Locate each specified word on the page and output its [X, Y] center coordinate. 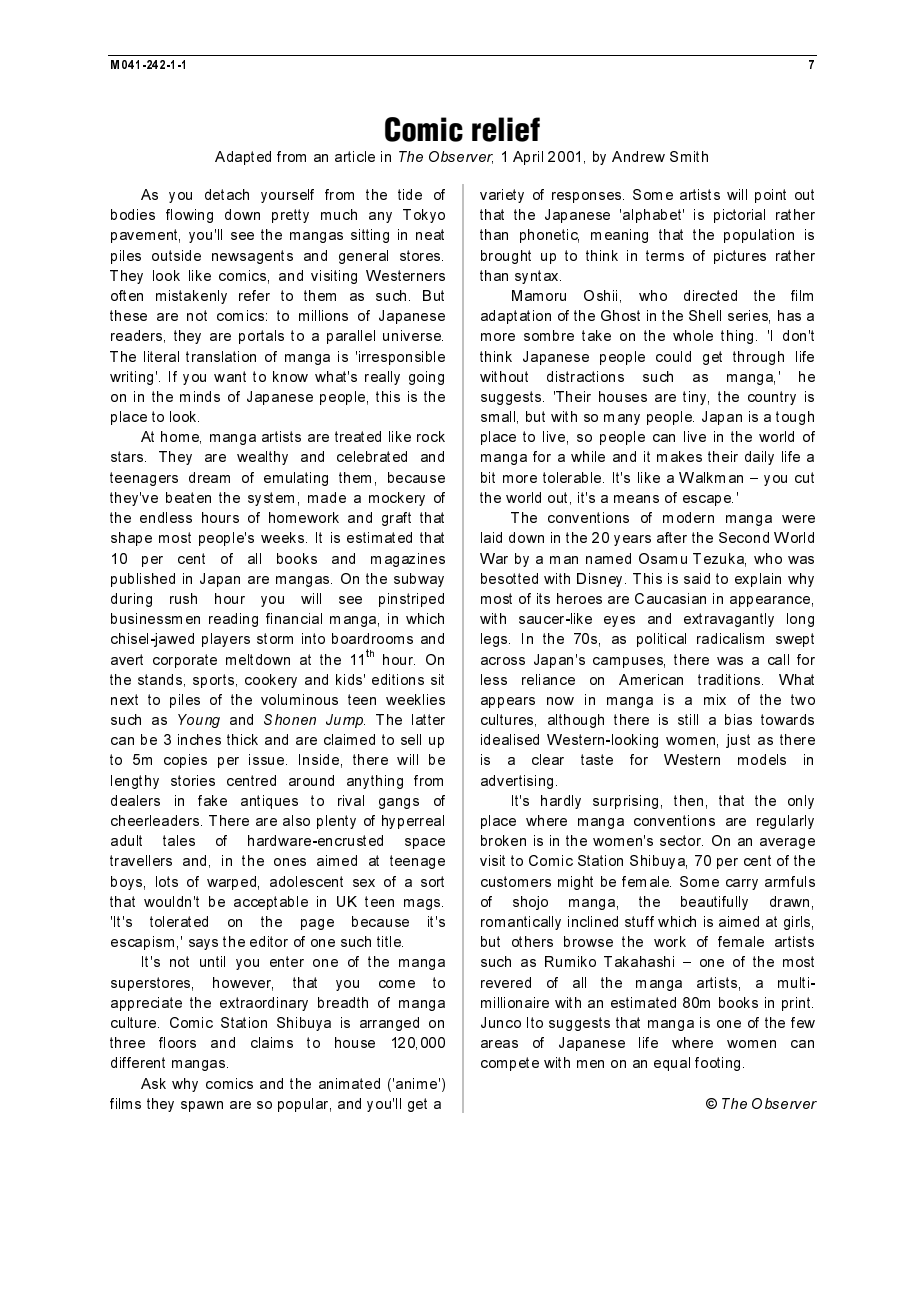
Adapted [243, 158]
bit [488, 477]
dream [209, 477]
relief [506, 129]
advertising [517, 782]
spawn [202, 1106]
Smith [689, 156]
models [762, 759]
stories [193, 780]
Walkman [711, 477]
